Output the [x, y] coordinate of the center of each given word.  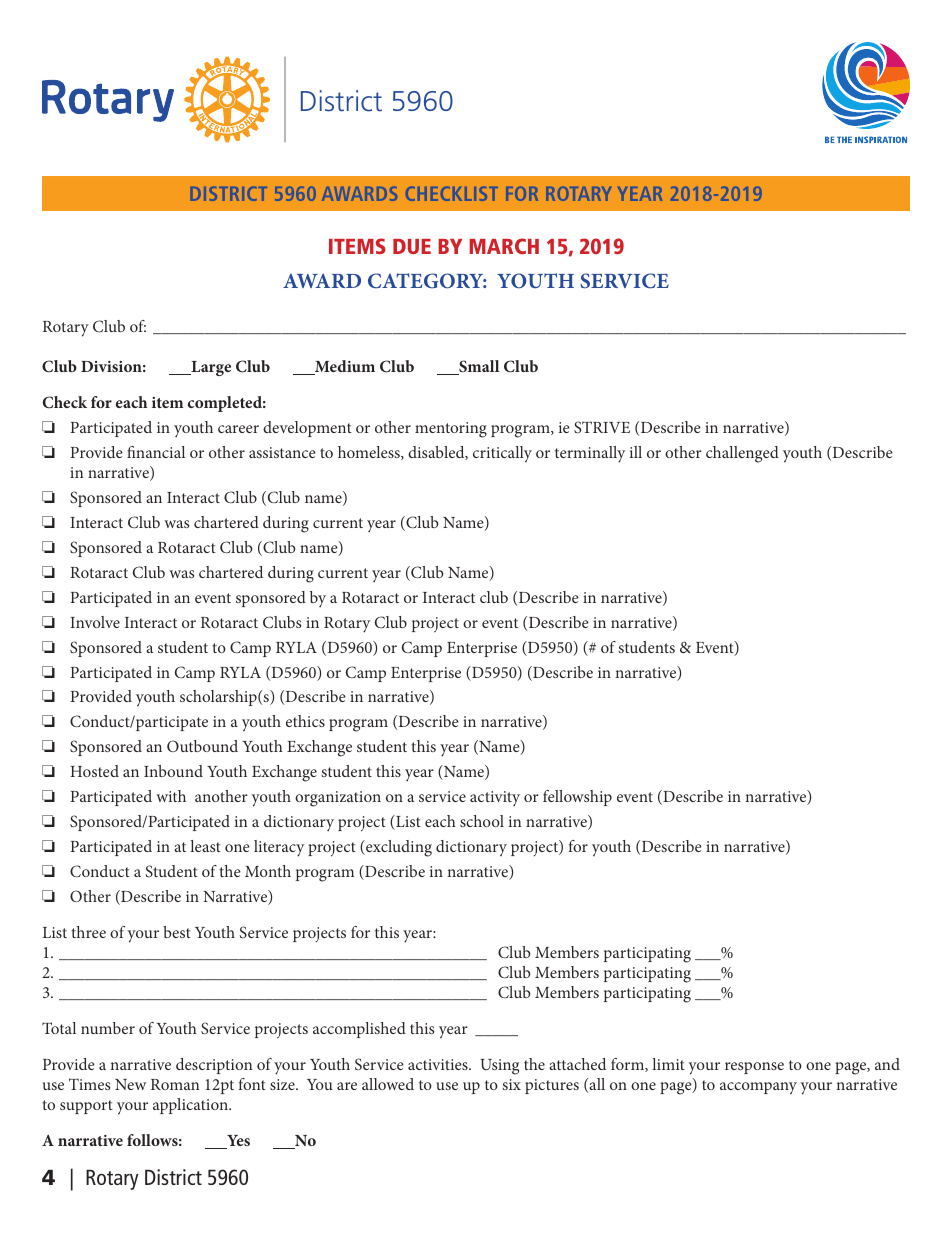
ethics [305, 721]
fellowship [577, 798]
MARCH [504, 246]
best [177, 932]
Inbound [173, 771]
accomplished [359, 1030]
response [754, 1068]
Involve [95, 622]
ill [636, 452]
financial [156, 452]
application [191, 1106]
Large [210, 368]
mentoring [451, 430]
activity [495, 799]
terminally [590, 454]
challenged [742, 454]
